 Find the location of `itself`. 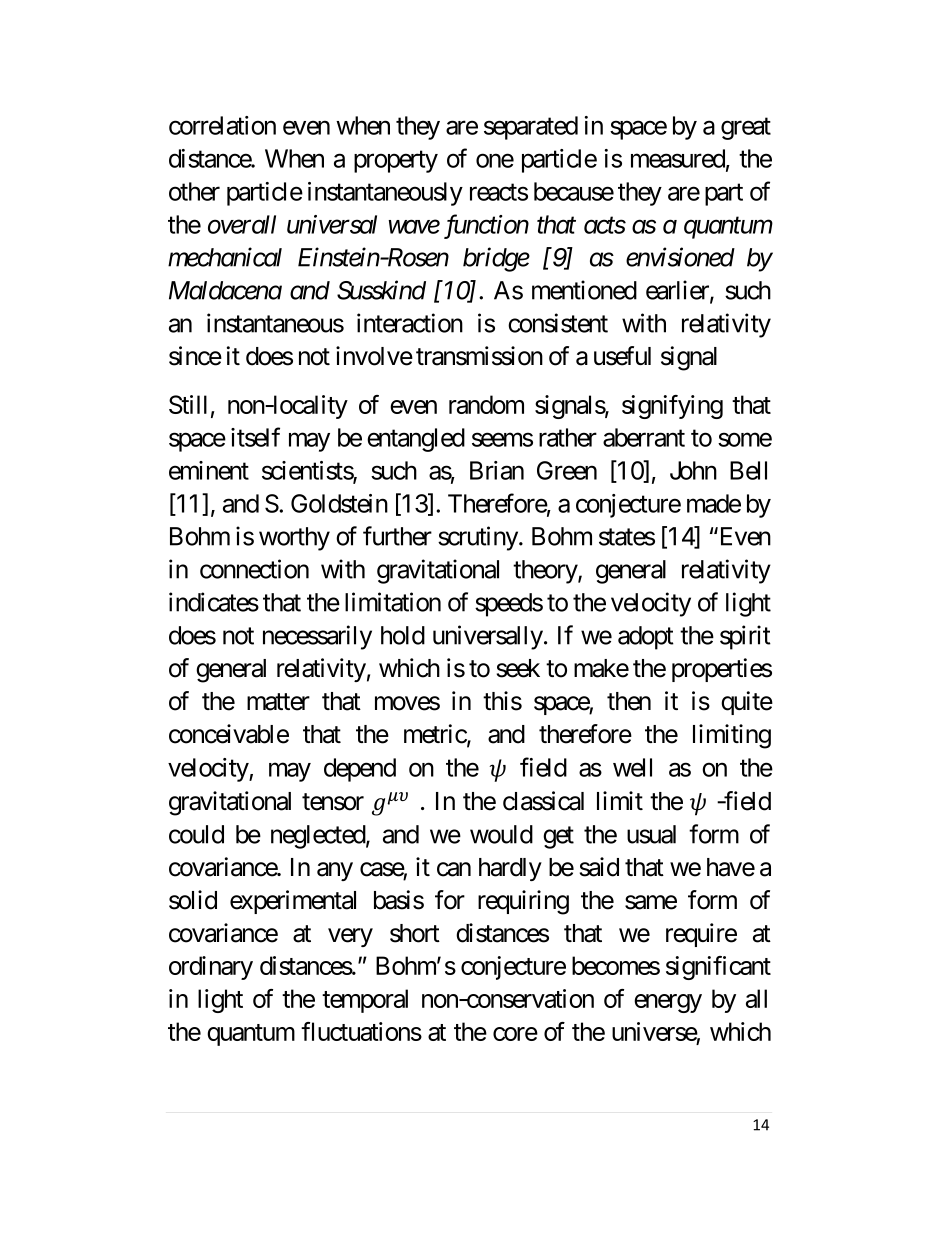

itself is located at coordinates (255, 437).
